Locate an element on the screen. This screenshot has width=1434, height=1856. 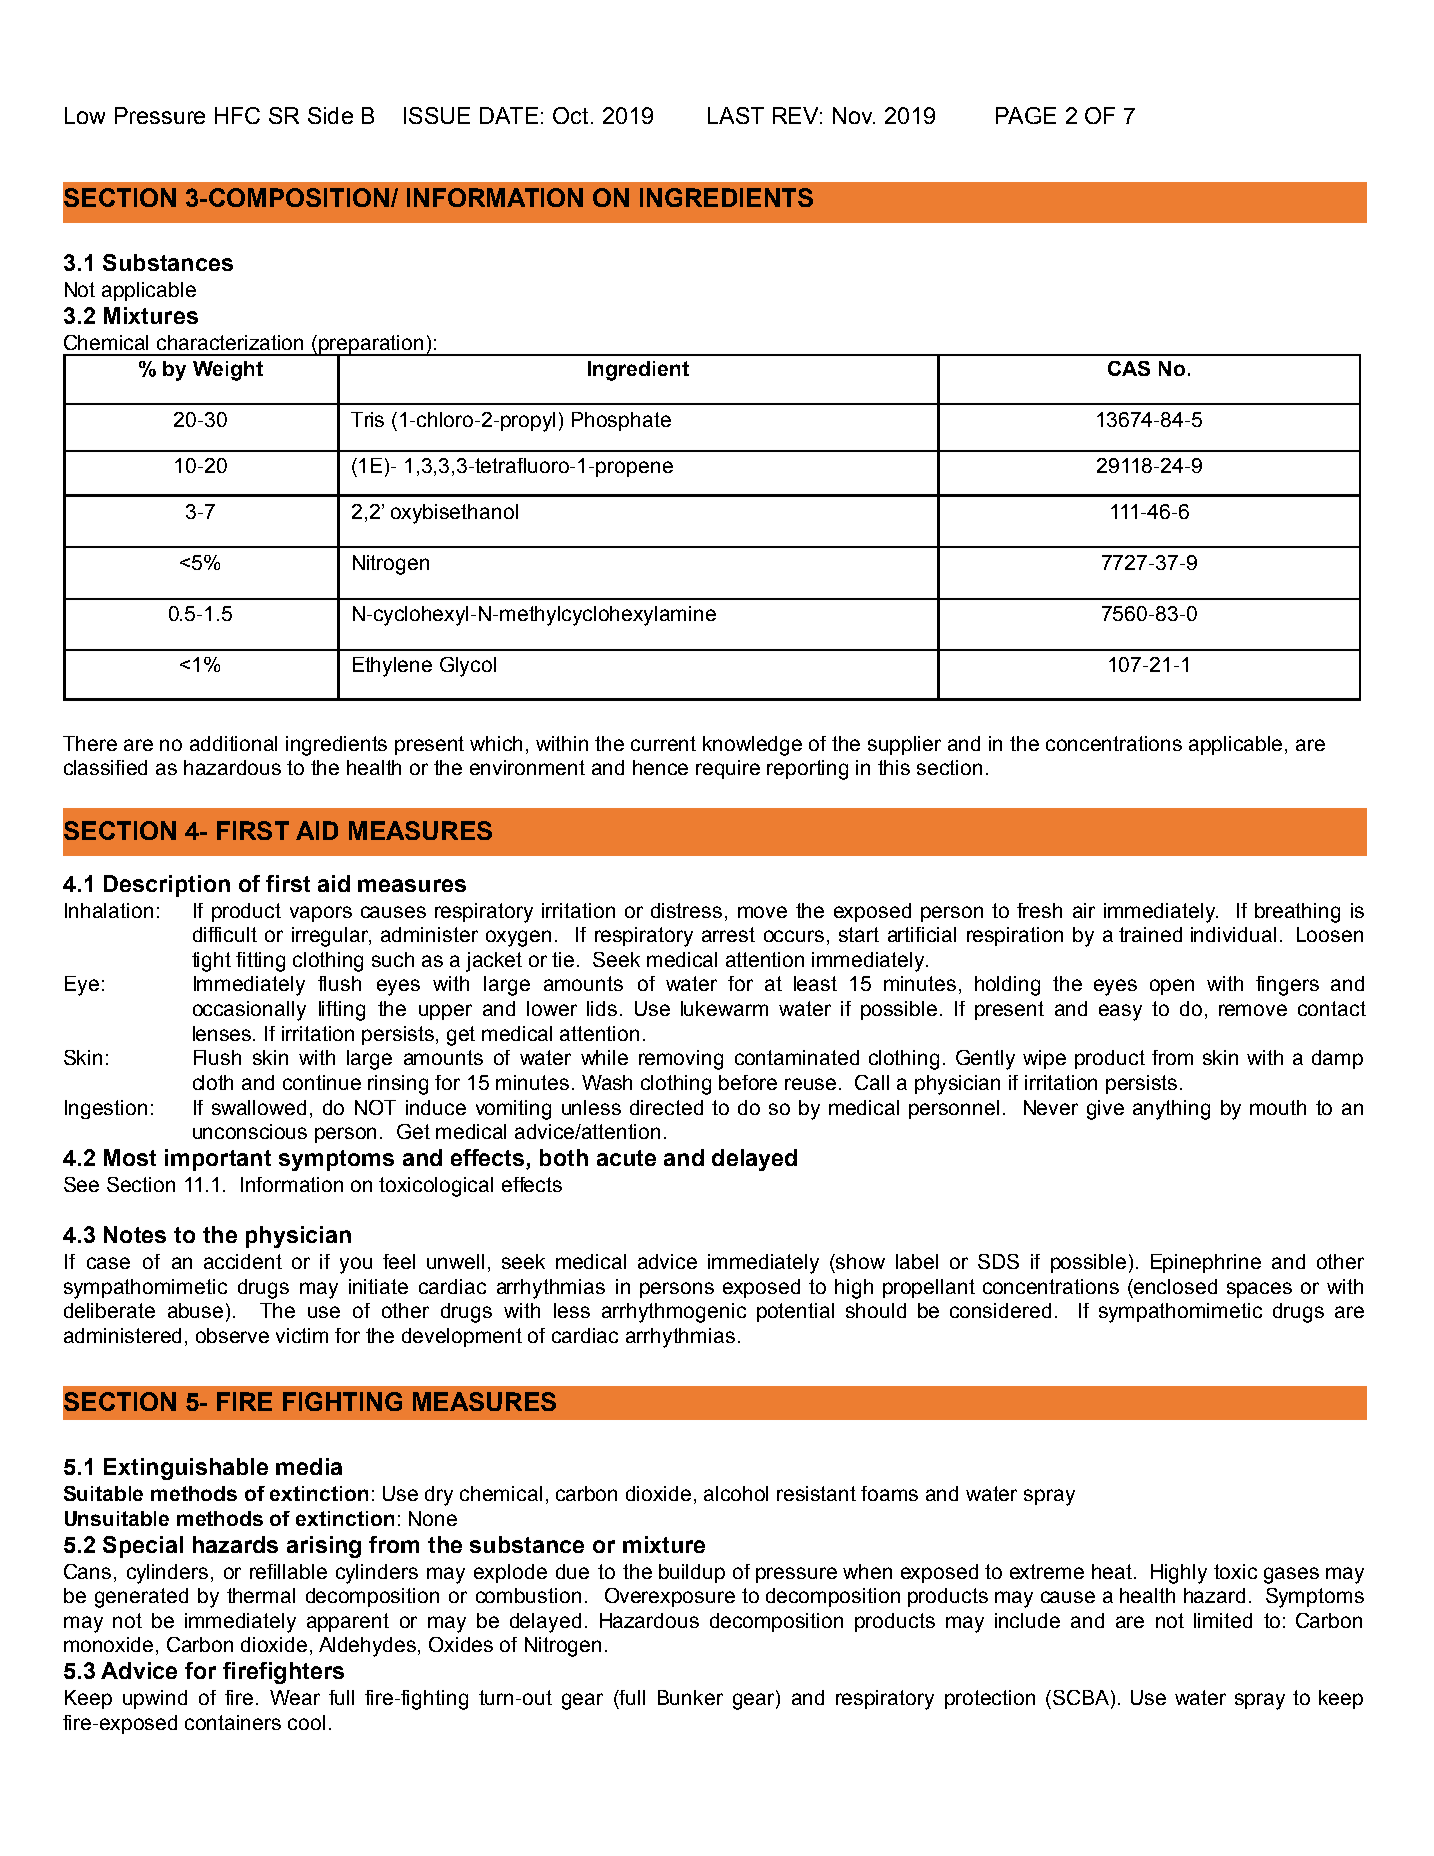
potential is located at coordinates (795, 1312).
